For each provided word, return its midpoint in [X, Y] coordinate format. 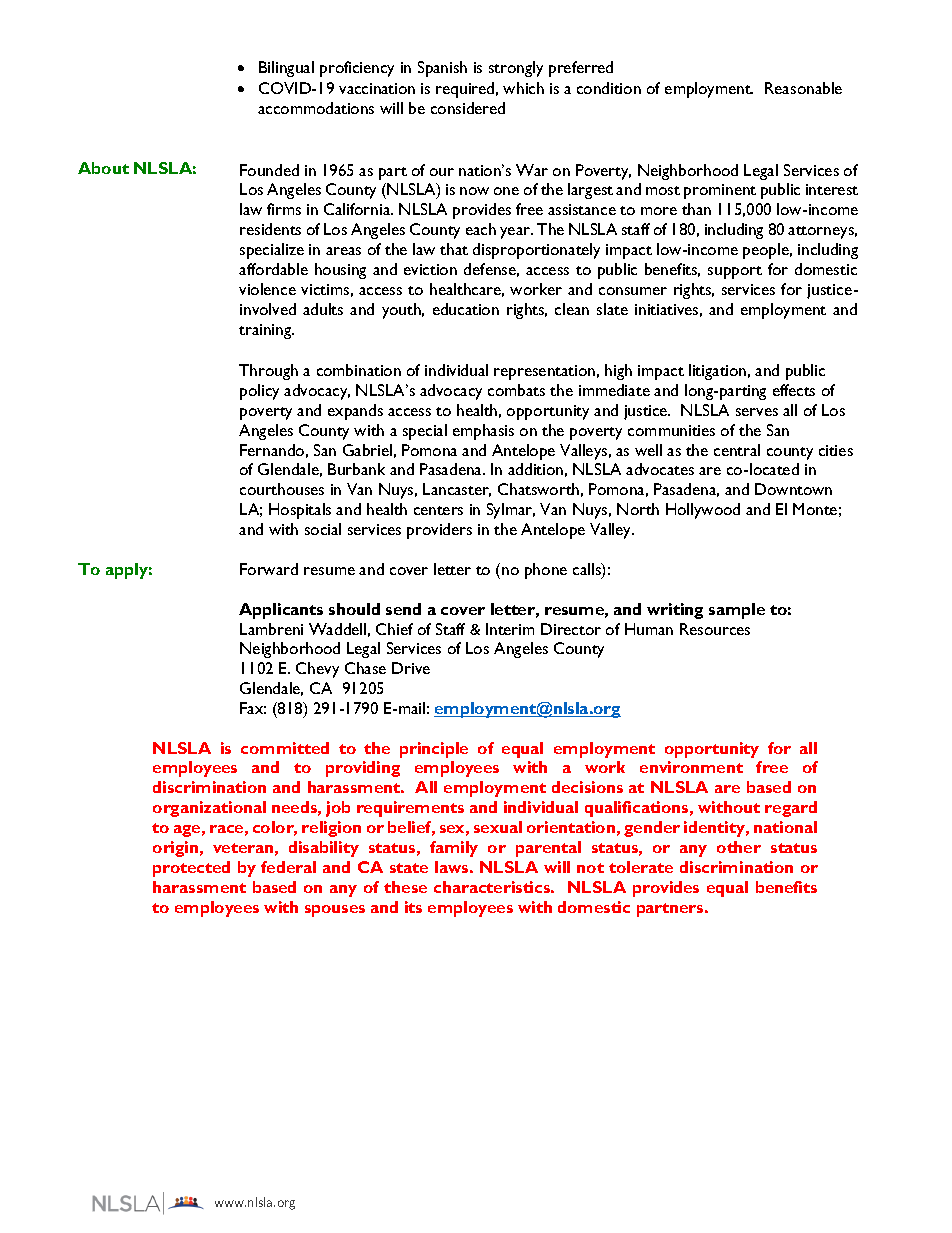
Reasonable [803, 88]
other [739, 847]
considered [468, 108]
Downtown [793, 489]
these [405, 887]
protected [191, 869]
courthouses [282, 489]
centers [438, 510]
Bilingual [286, 69]
